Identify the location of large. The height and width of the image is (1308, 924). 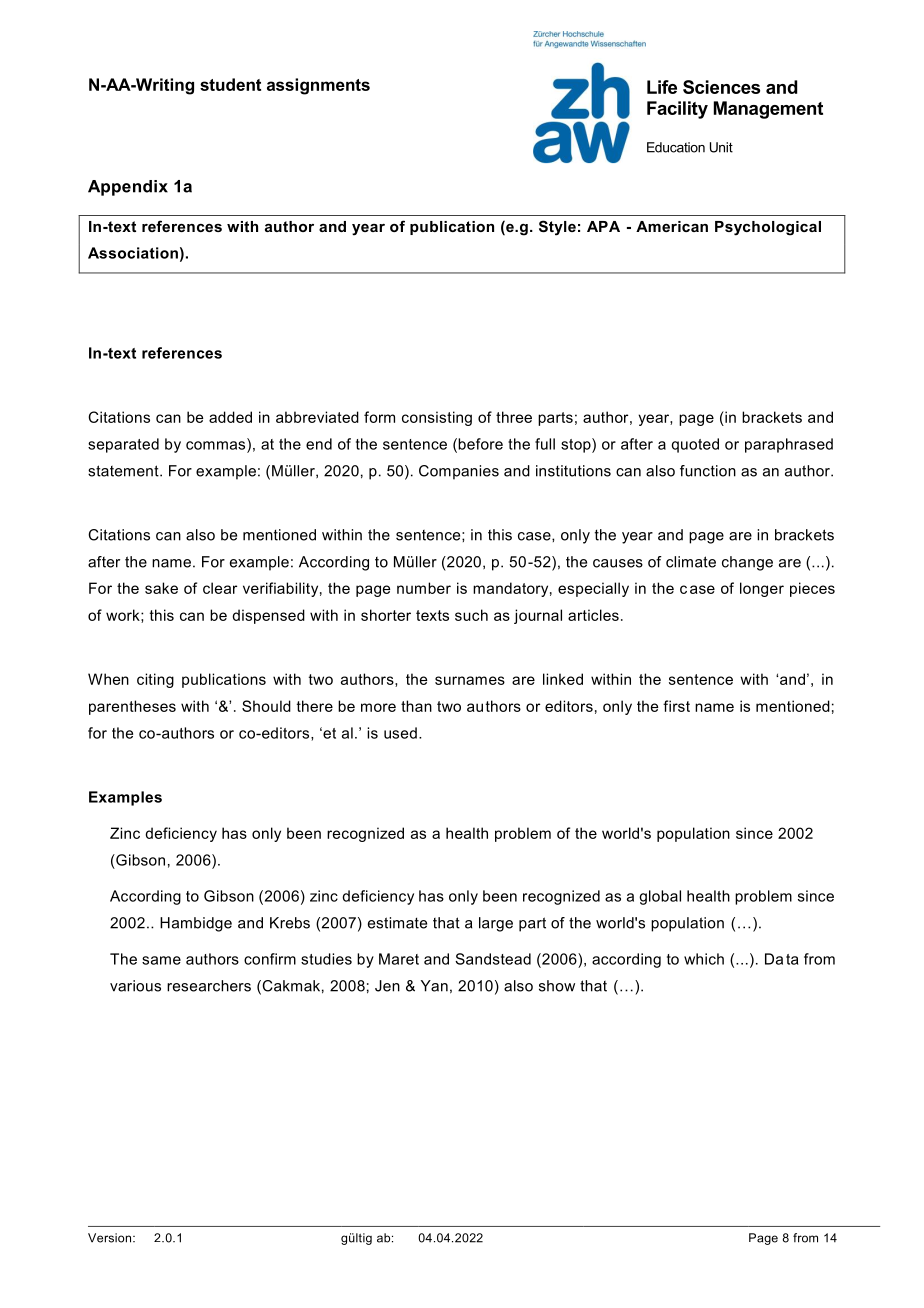
(496, 924).
